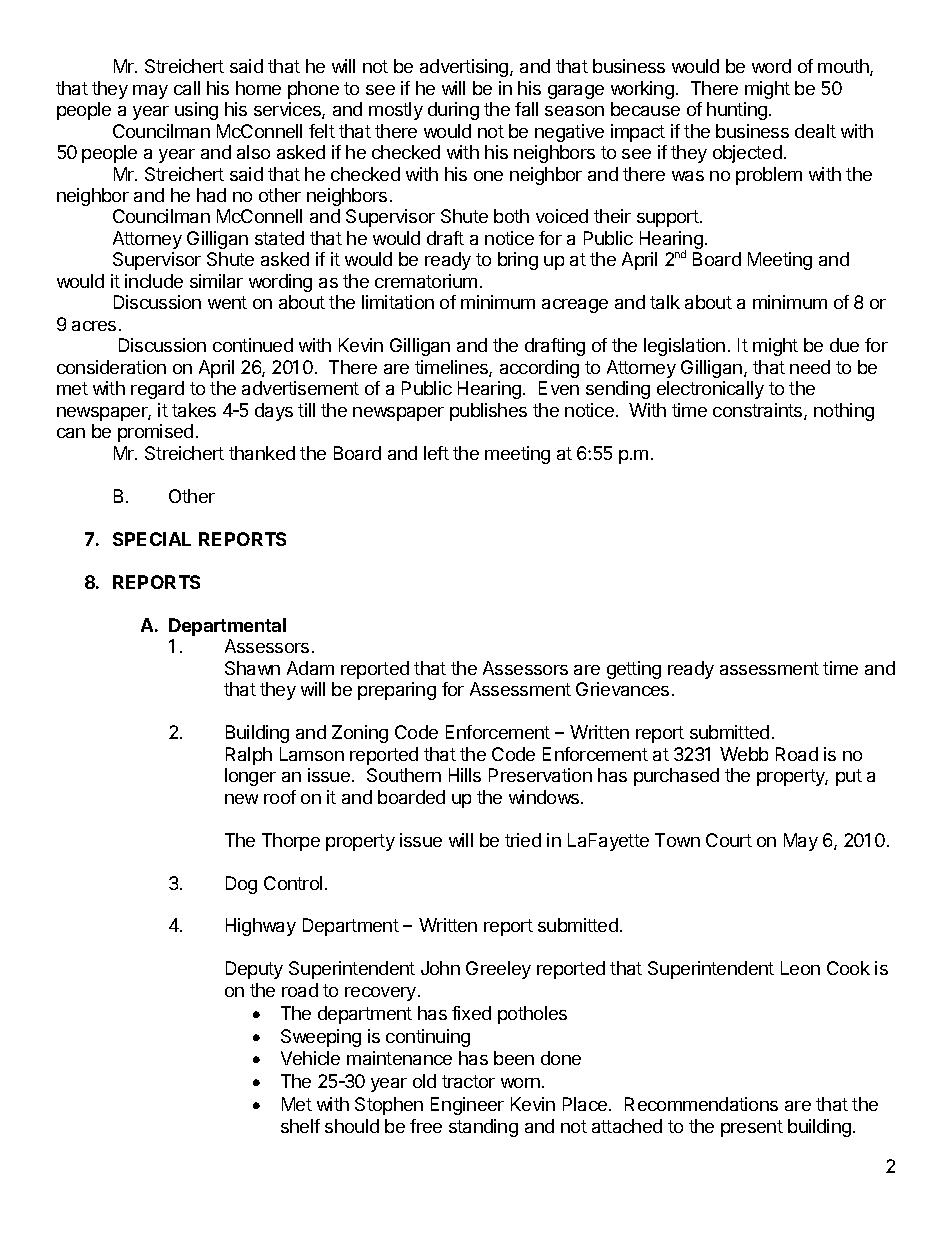 This screenshot has height=1233, width=952. I want to click on using, so click(196, 111).
